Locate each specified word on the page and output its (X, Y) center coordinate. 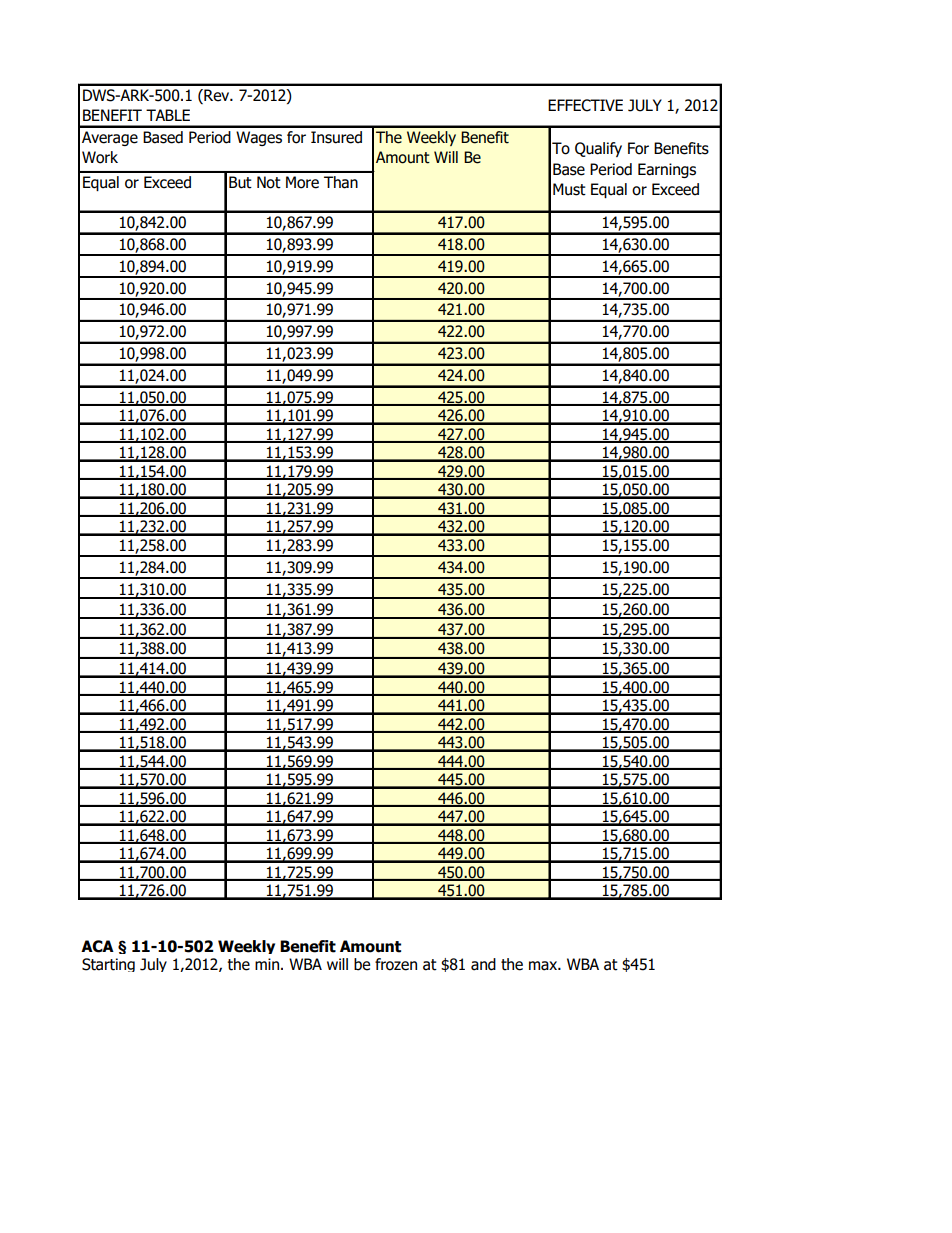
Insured (336, 137)
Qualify (598, 149)
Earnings (667, 170)
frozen (396, 964)
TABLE (168, 115)
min (268, 964)
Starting (108, 965)
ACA (97, 946)
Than (341, 182)
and (483, 964)
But (240, 182)
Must (569, 189)
